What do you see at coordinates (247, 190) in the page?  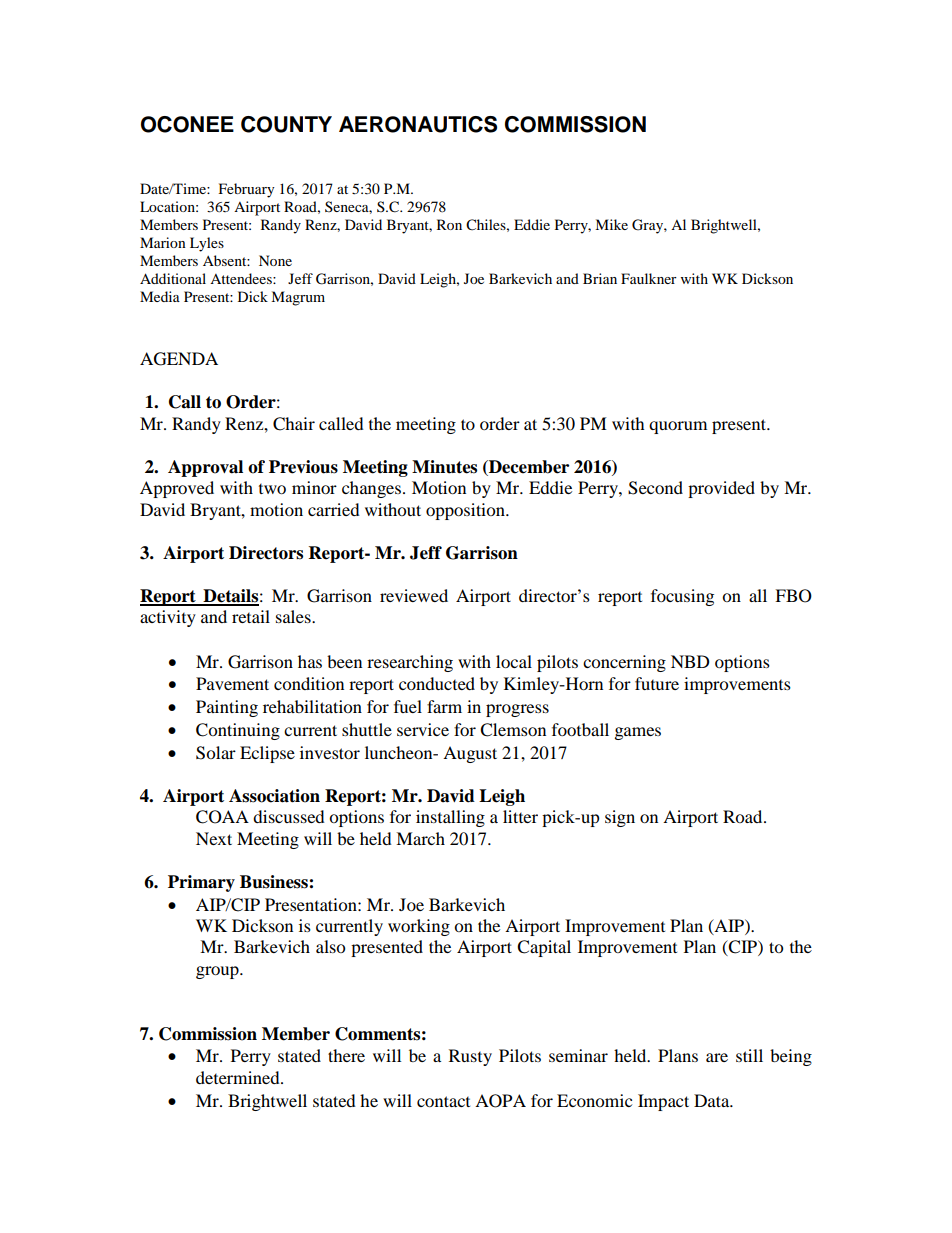 I see `February` at bounding box center [247, 190].
